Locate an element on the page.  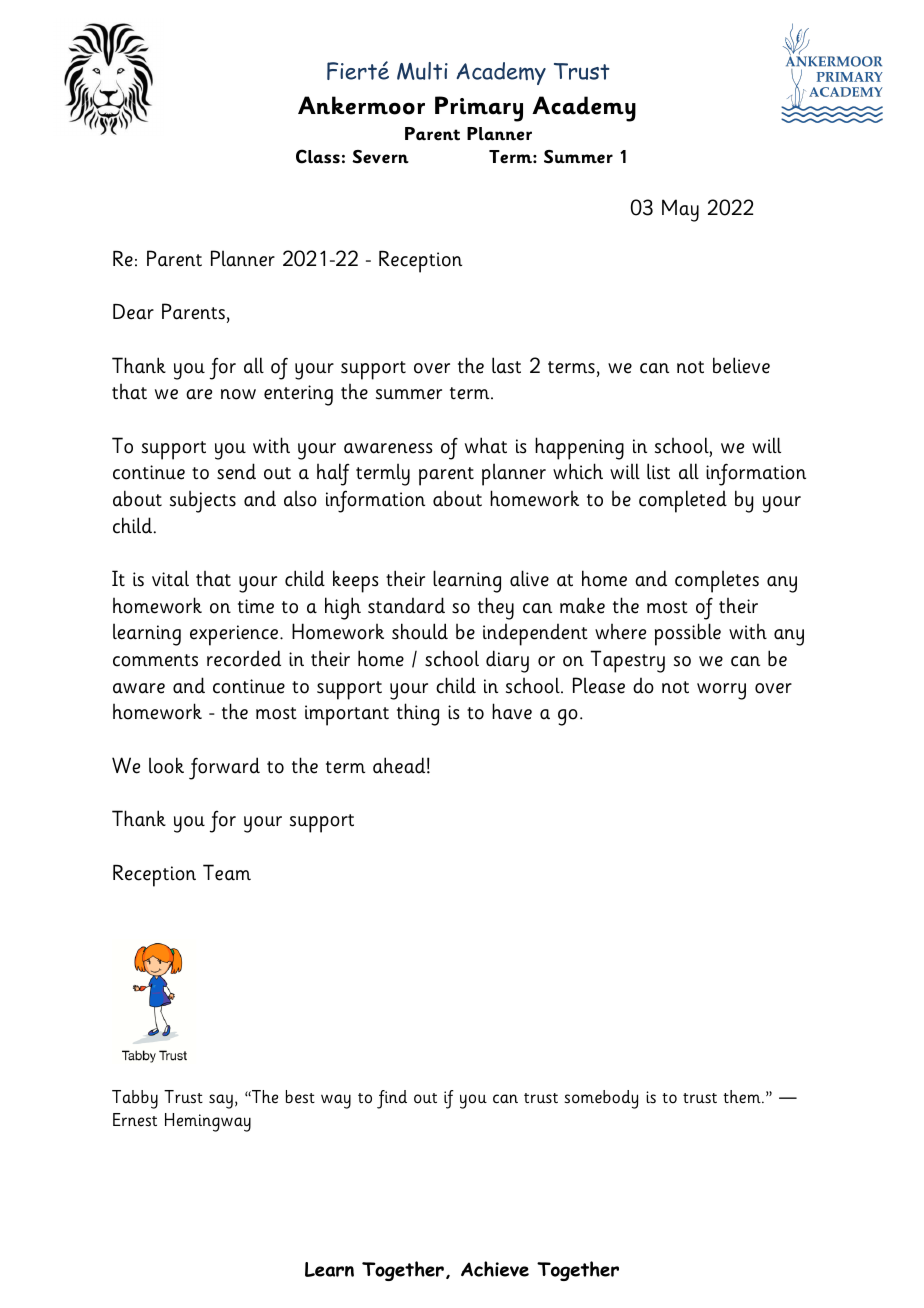
Achieve is located at coordinates (495, 1269).
